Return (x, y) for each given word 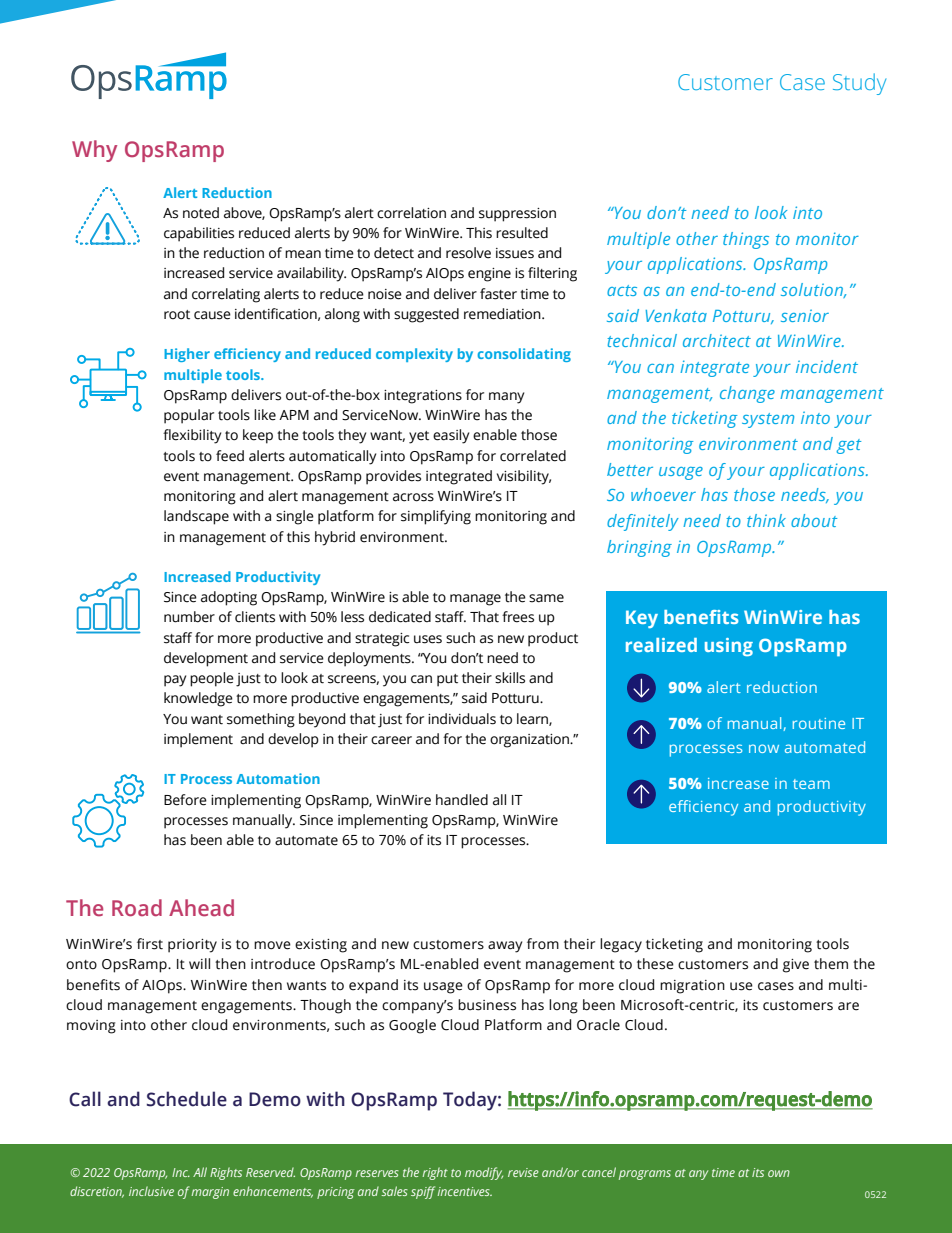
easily (451, 436)
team (811, 784)
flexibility (192, 436)
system (768, 420)
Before (185, 800)
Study (859, 84)
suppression (517, 215)
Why (94, 151)
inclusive (151, 1191)
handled (462, 800)
